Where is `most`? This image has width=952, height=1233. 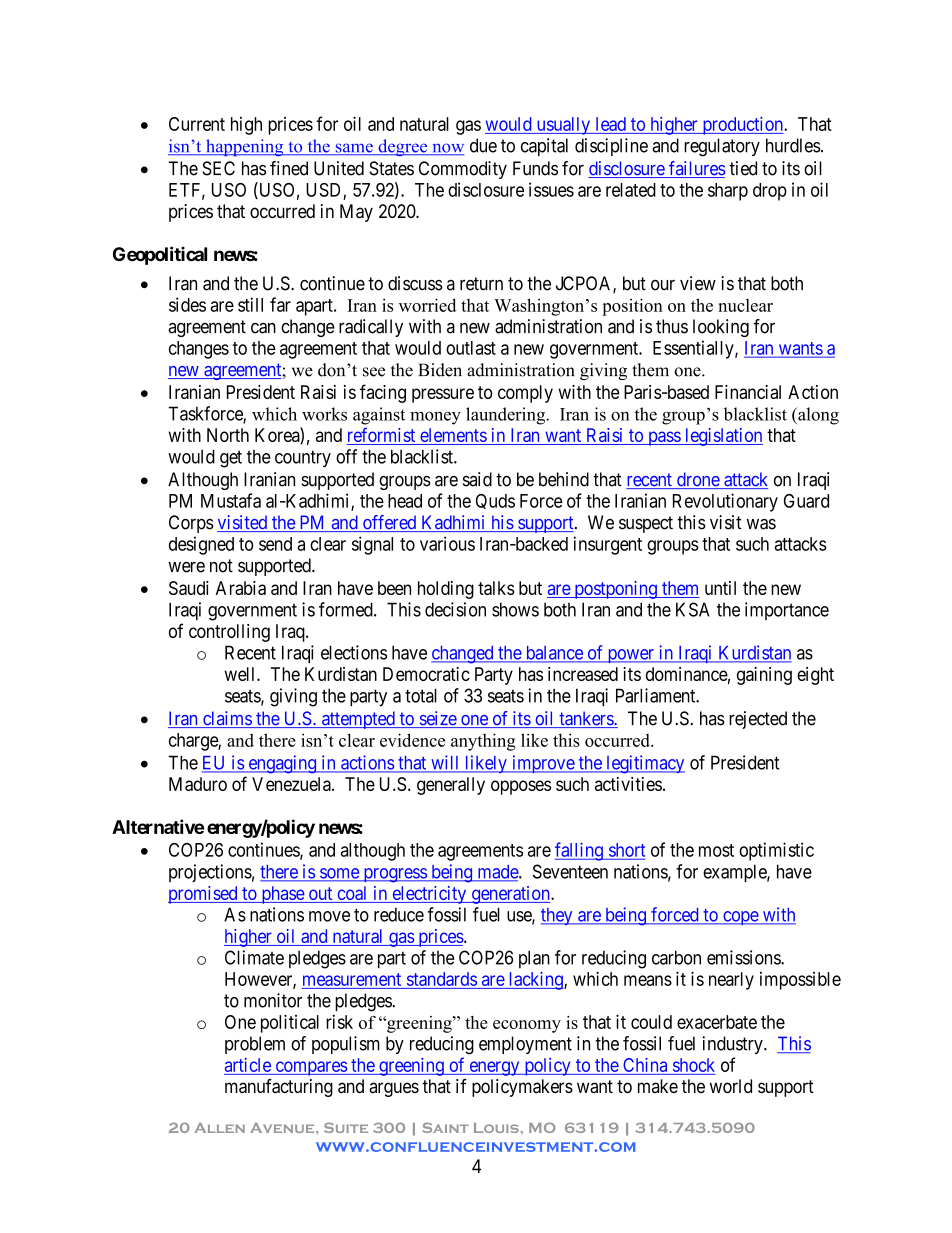
most is located at coordinates (716, 850).
